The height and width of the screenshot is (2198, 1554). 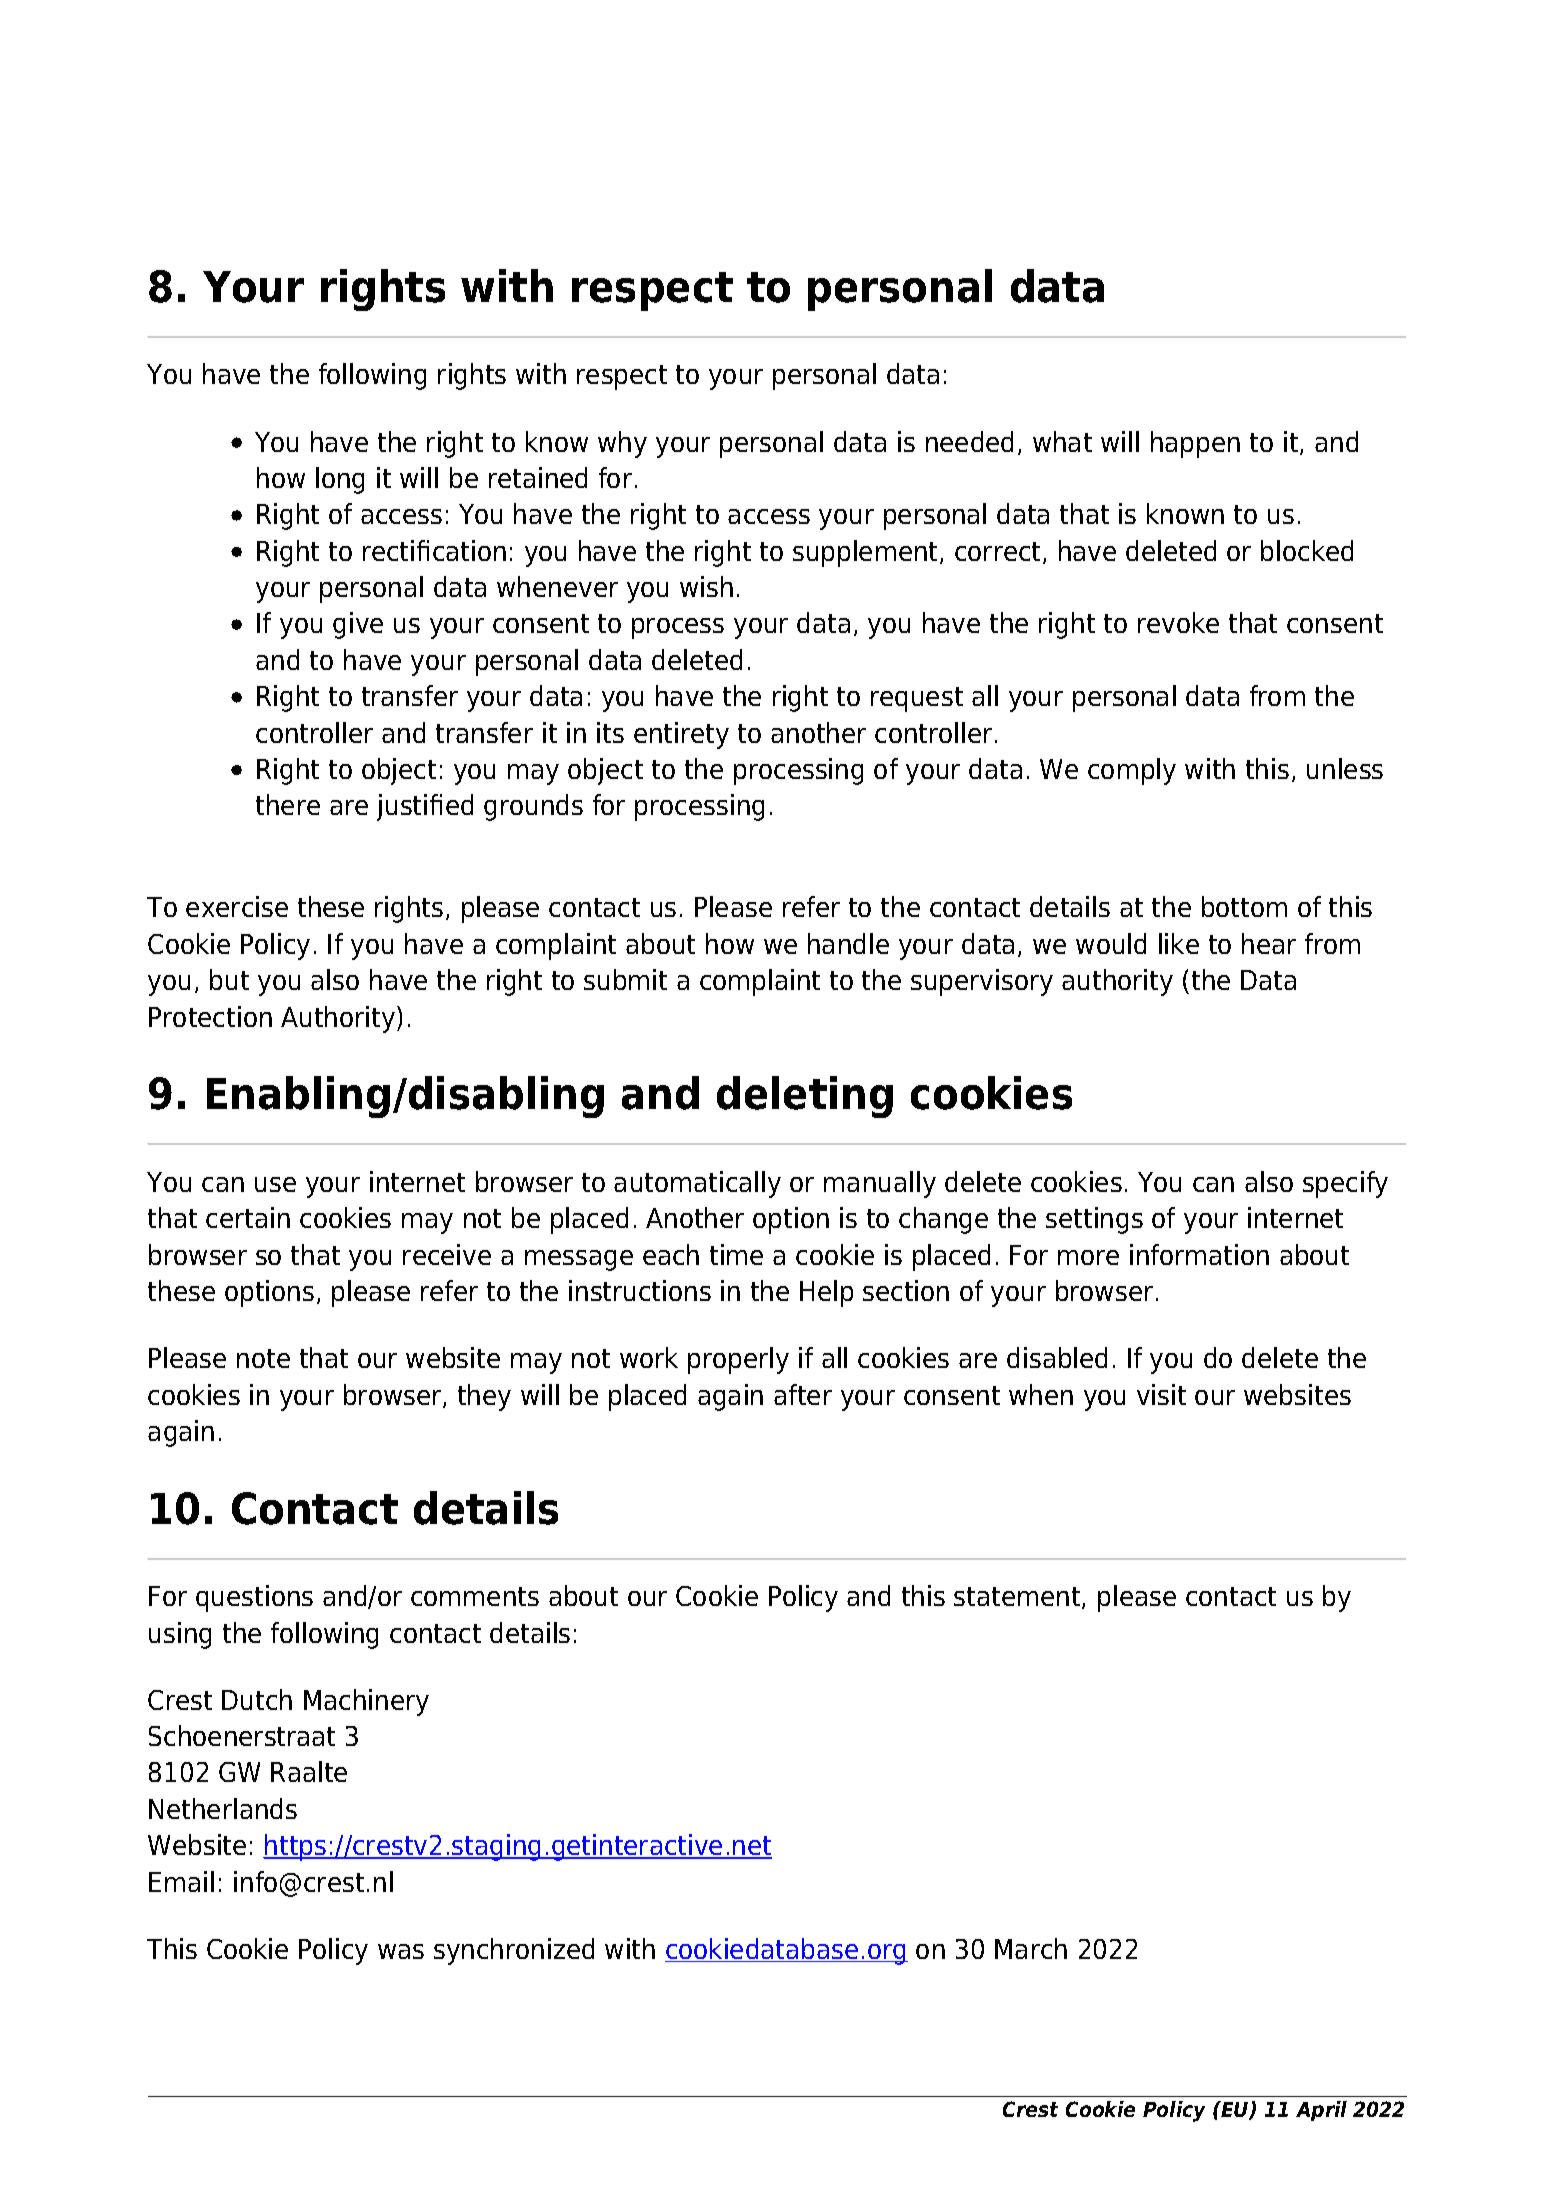 What do you see at coordinates (340, 480) in the screenshot?
I see `long` at bounding box center [340, 480].
